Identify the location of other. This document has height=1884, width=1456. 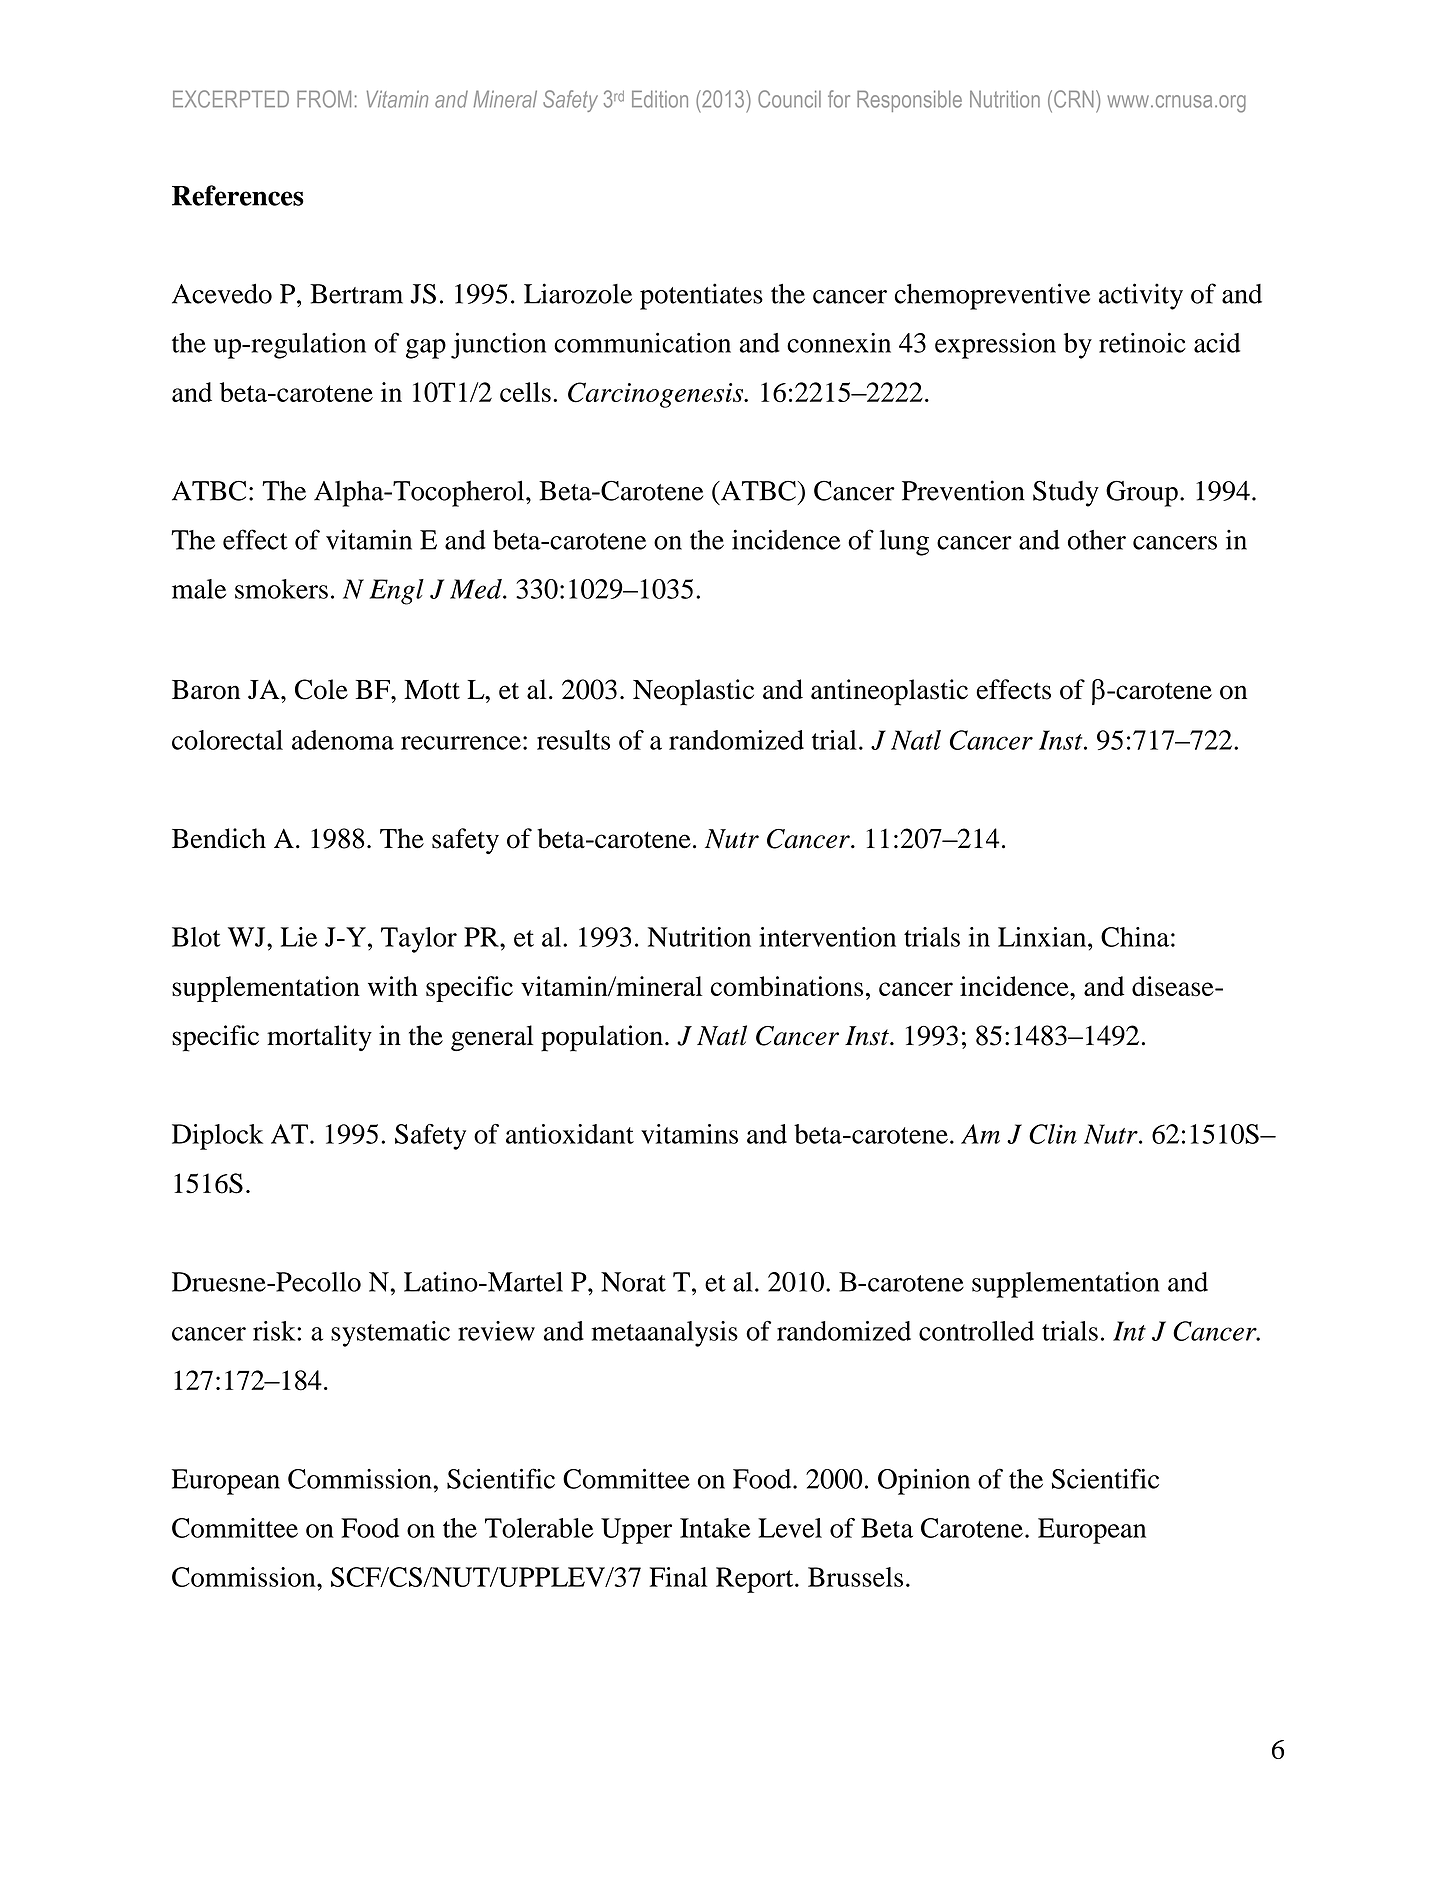
(1097, 540).
